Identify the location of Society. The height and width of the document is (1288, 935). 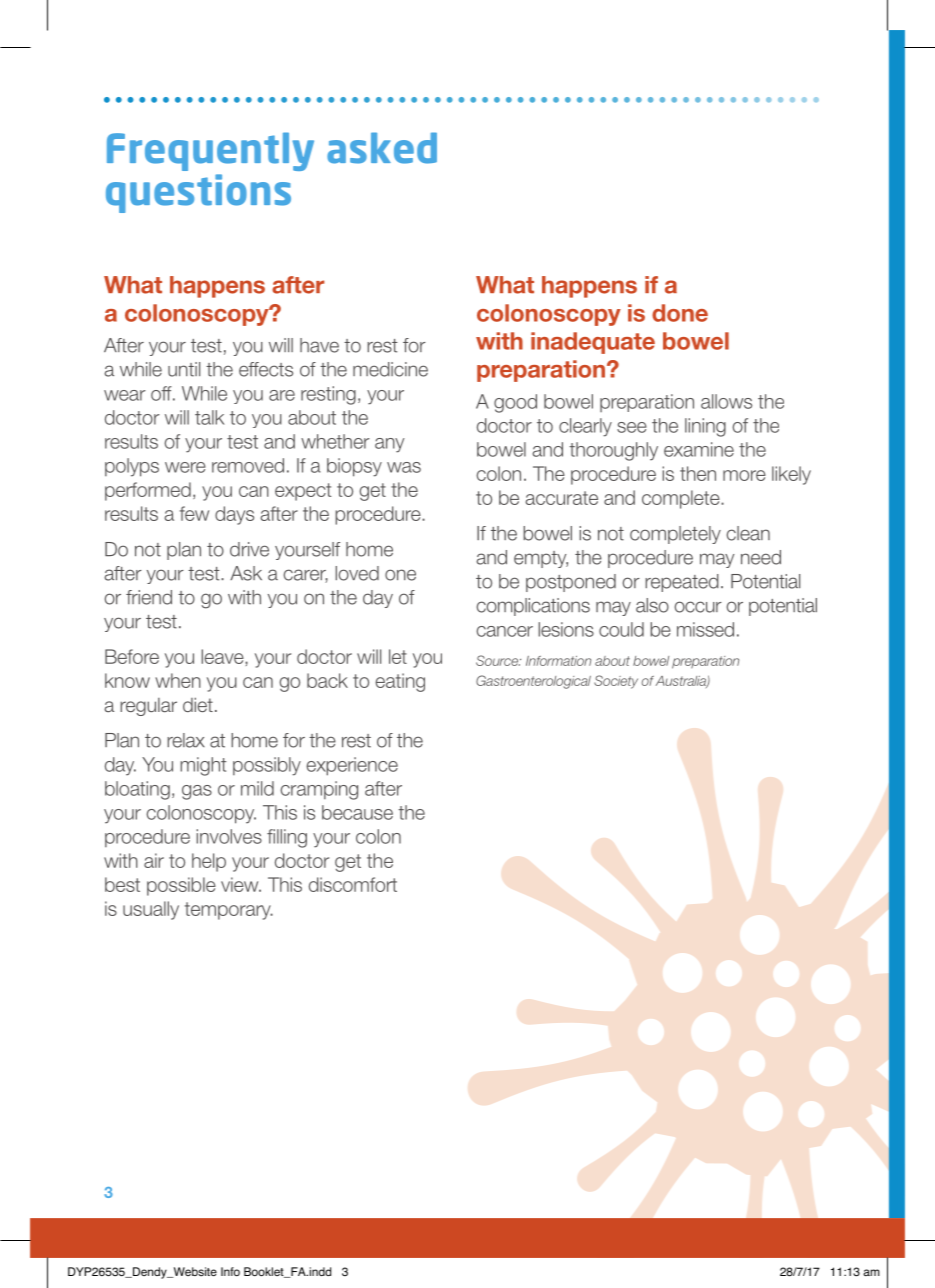
(616, 682).
